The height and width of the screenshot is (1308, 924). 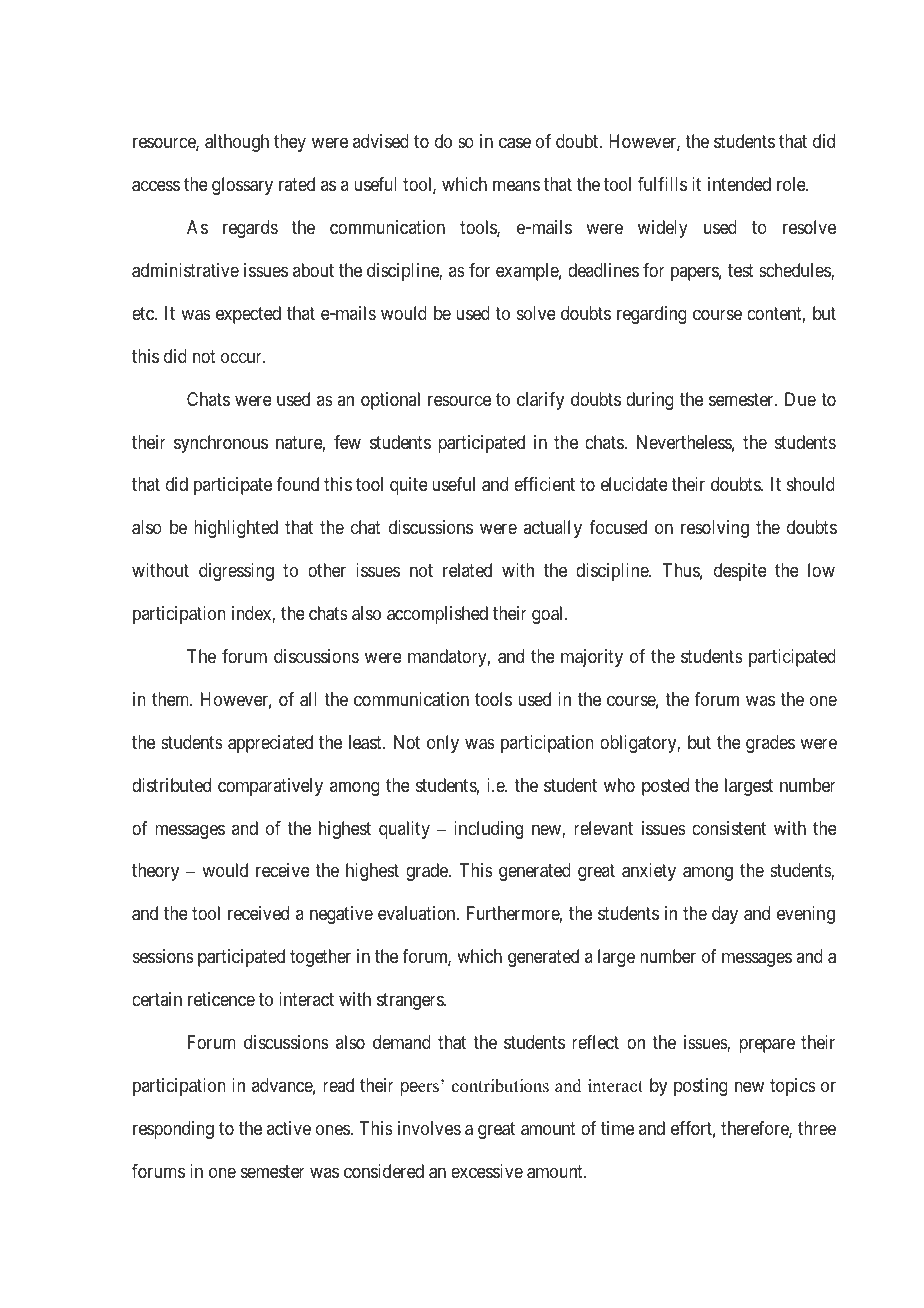 I want to click on responding, so click(x=173, y=1130).
